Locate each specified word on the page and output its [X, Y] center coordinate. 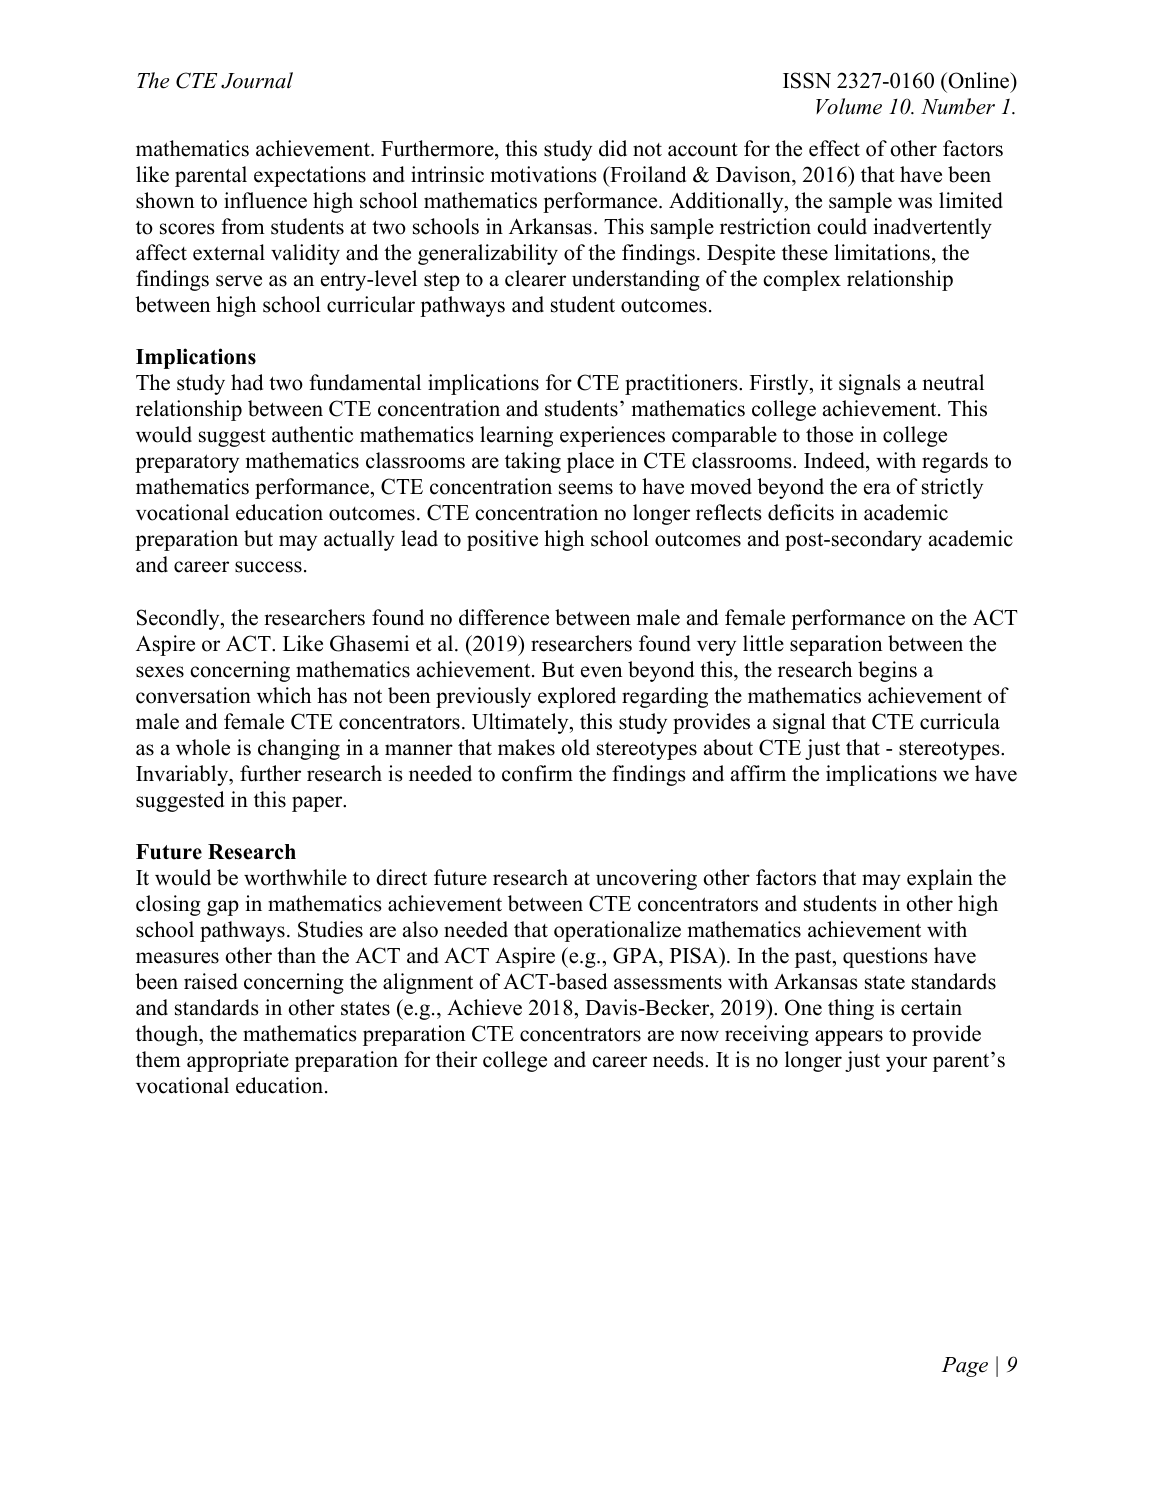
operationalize [617, 931]
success [268, 567]
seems [586, 489]
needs [679, 1059]
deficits [801, 512]
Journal [257, 80]
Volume [849, 106]
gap [223, 908]
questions [885, 957]
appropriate [238, 1061]
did [613, 148]
